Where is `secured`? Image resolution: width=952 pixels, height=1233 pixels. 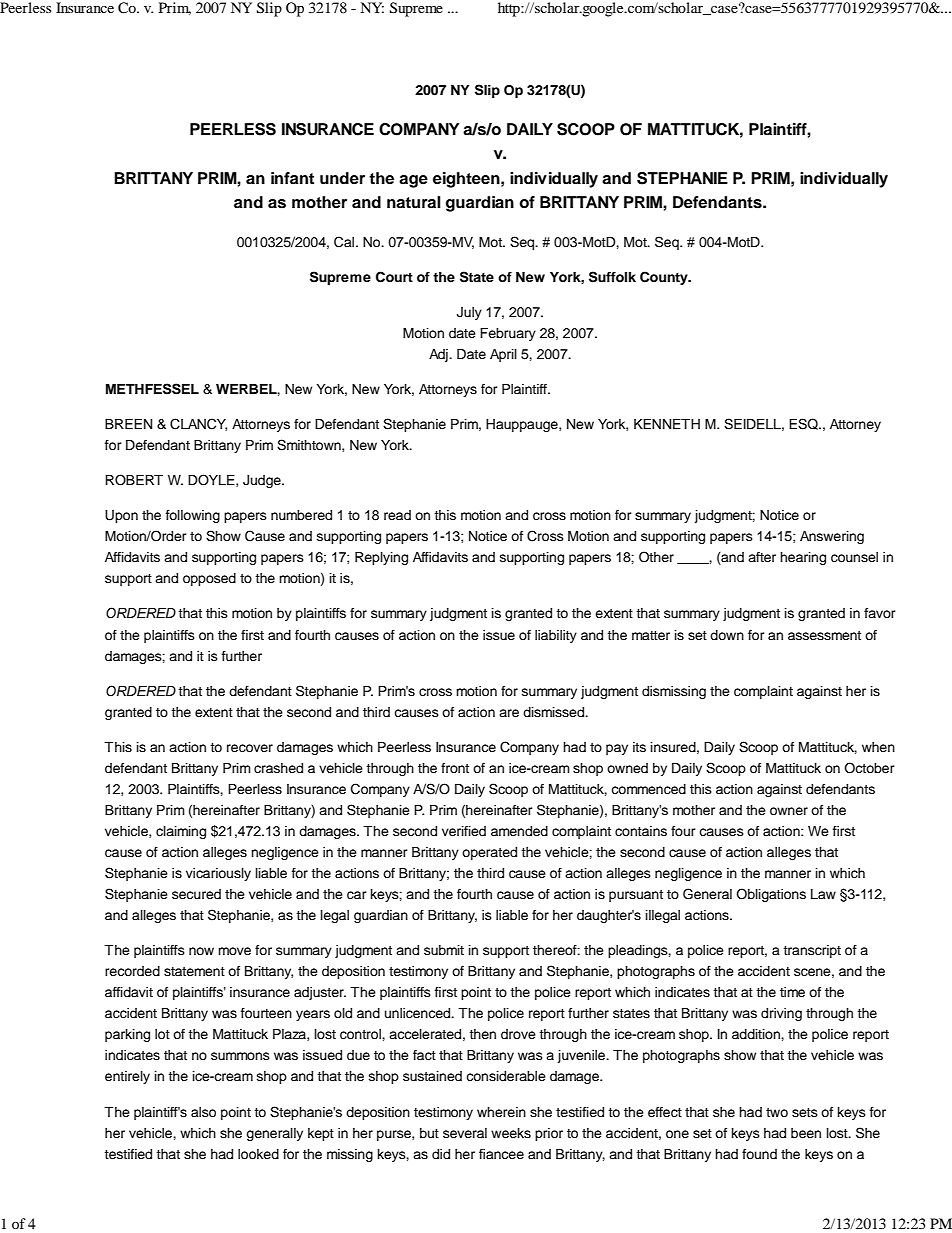
secured is located at coordinates (196, 894).
